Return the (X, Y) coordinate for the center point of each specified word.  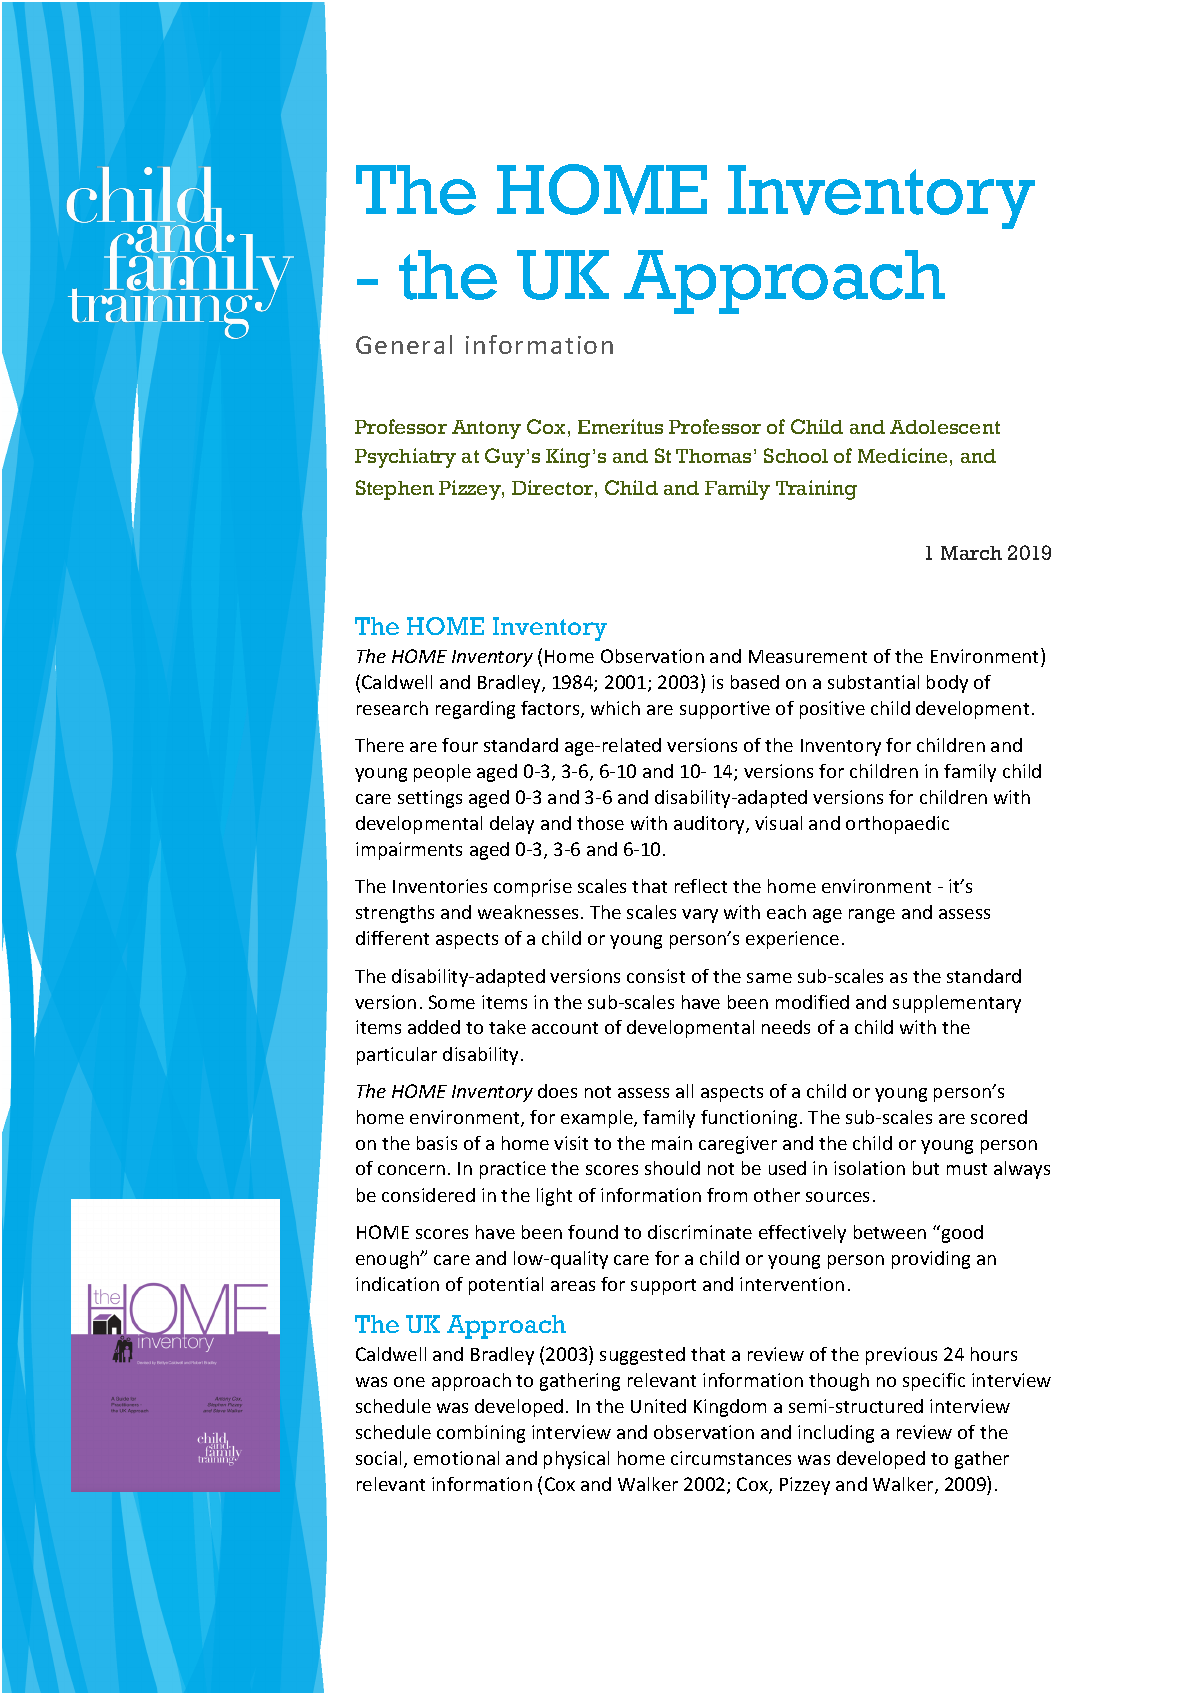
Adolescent (945, 427)
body (947, 684)
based (755, 682)
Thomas (713, 456)
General (404, 344)
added (434, 1027)
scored (999, 1117)
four (460, 745)
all (684, 1091)
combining (481, 1434)
